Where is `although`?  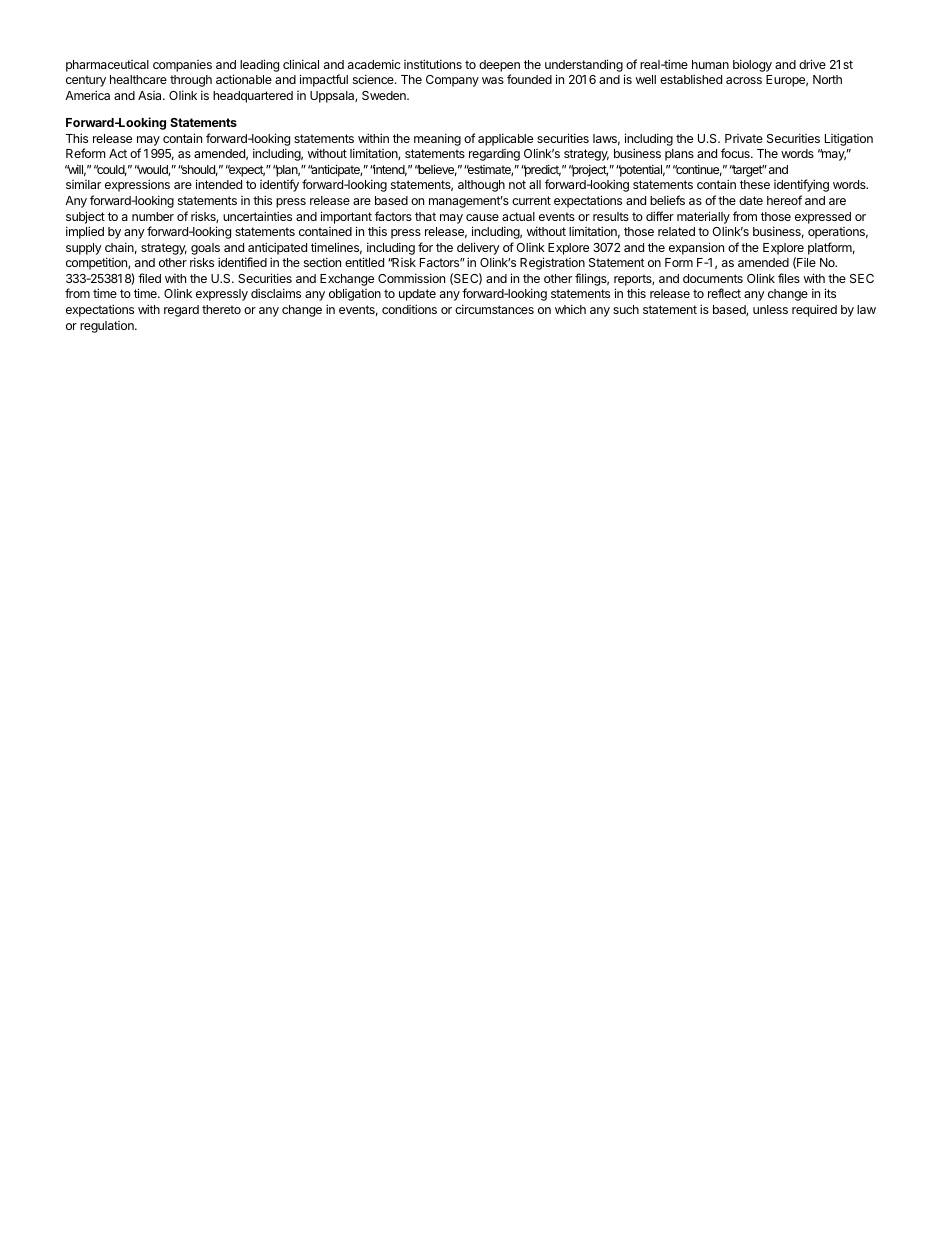 although is located at coordinates (481, 186).
